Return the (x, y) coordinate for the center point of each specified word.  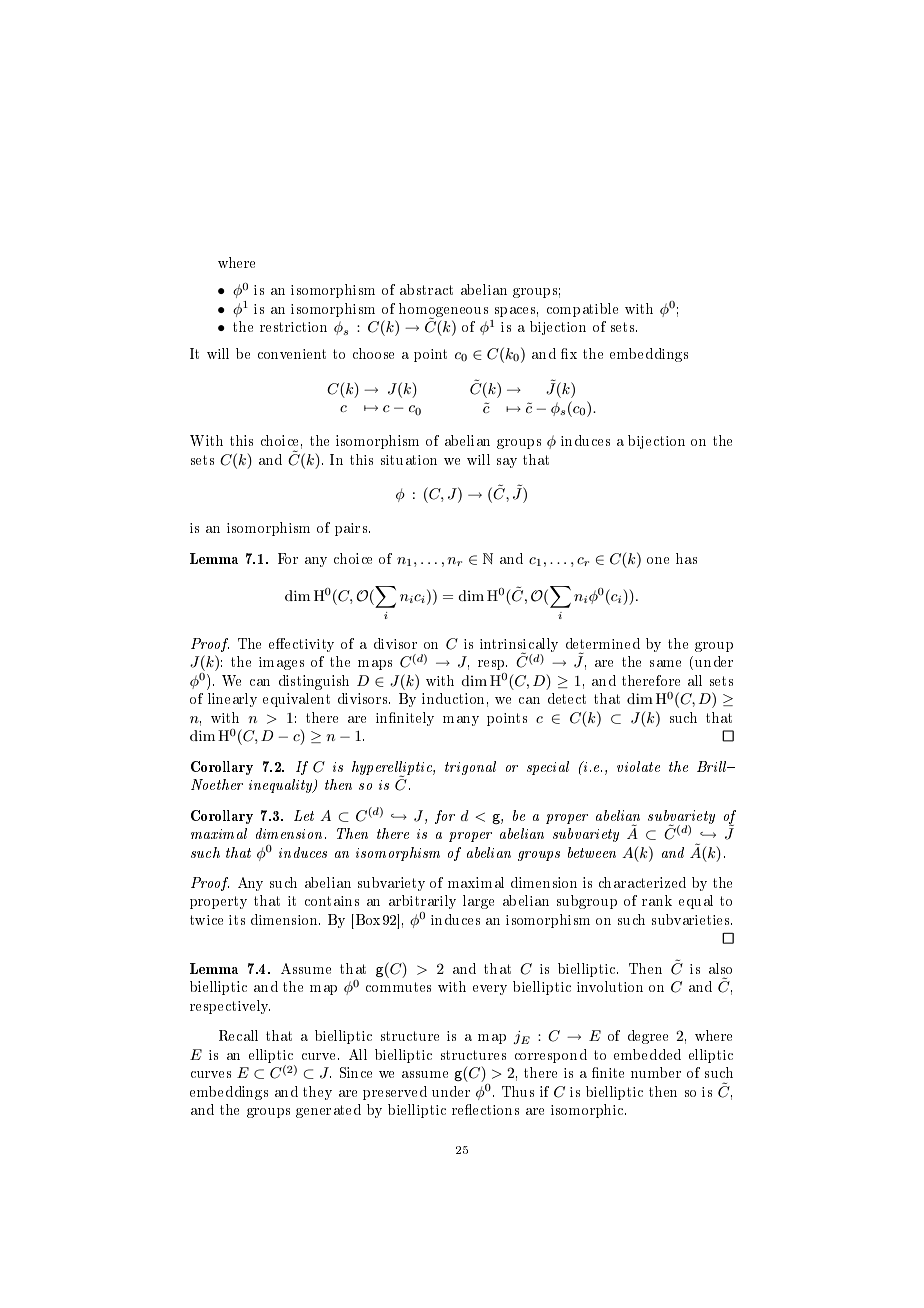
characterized (642, 882)
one (658, 560)
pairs (352, 529)
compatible (582, 310)
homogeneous (443, 311)
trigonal (470, 768)
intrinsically (519, 646)
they (317, 1093)
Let (304, 815)
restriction (293, 327)
